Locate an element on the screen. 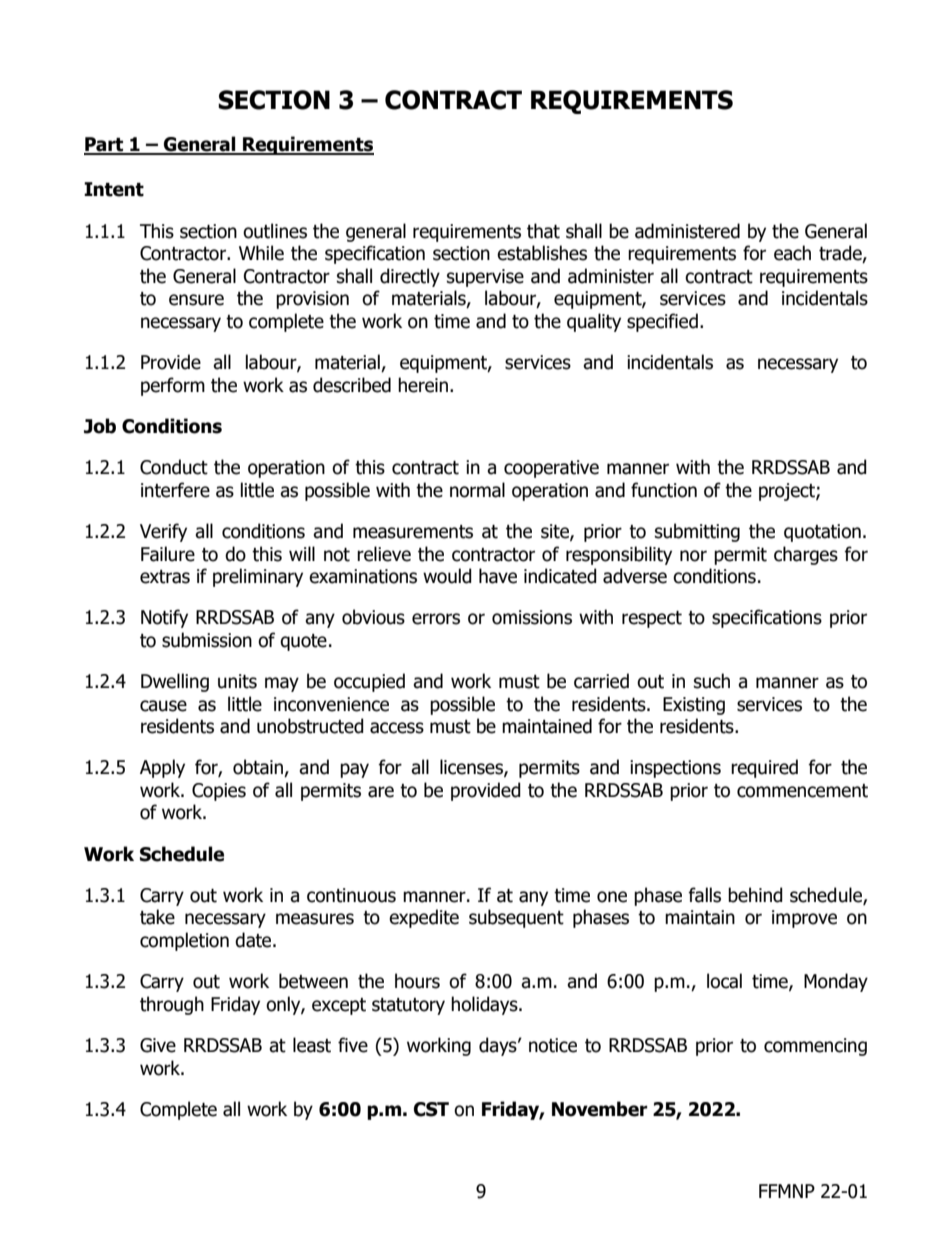  that is located at coordinates (543, 231).
